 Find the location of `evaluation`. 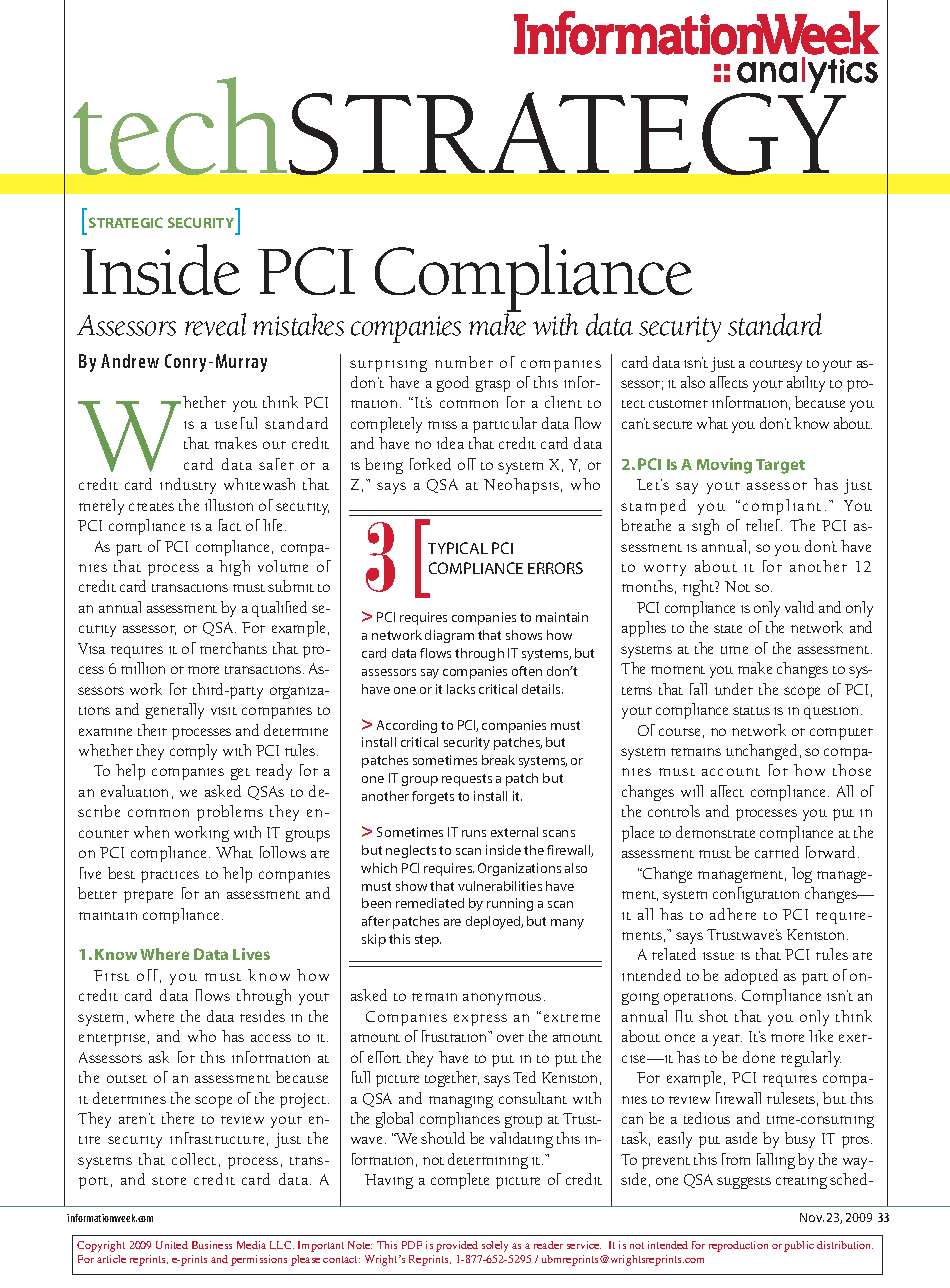

evaluation is located at coordinates (134, 791).
